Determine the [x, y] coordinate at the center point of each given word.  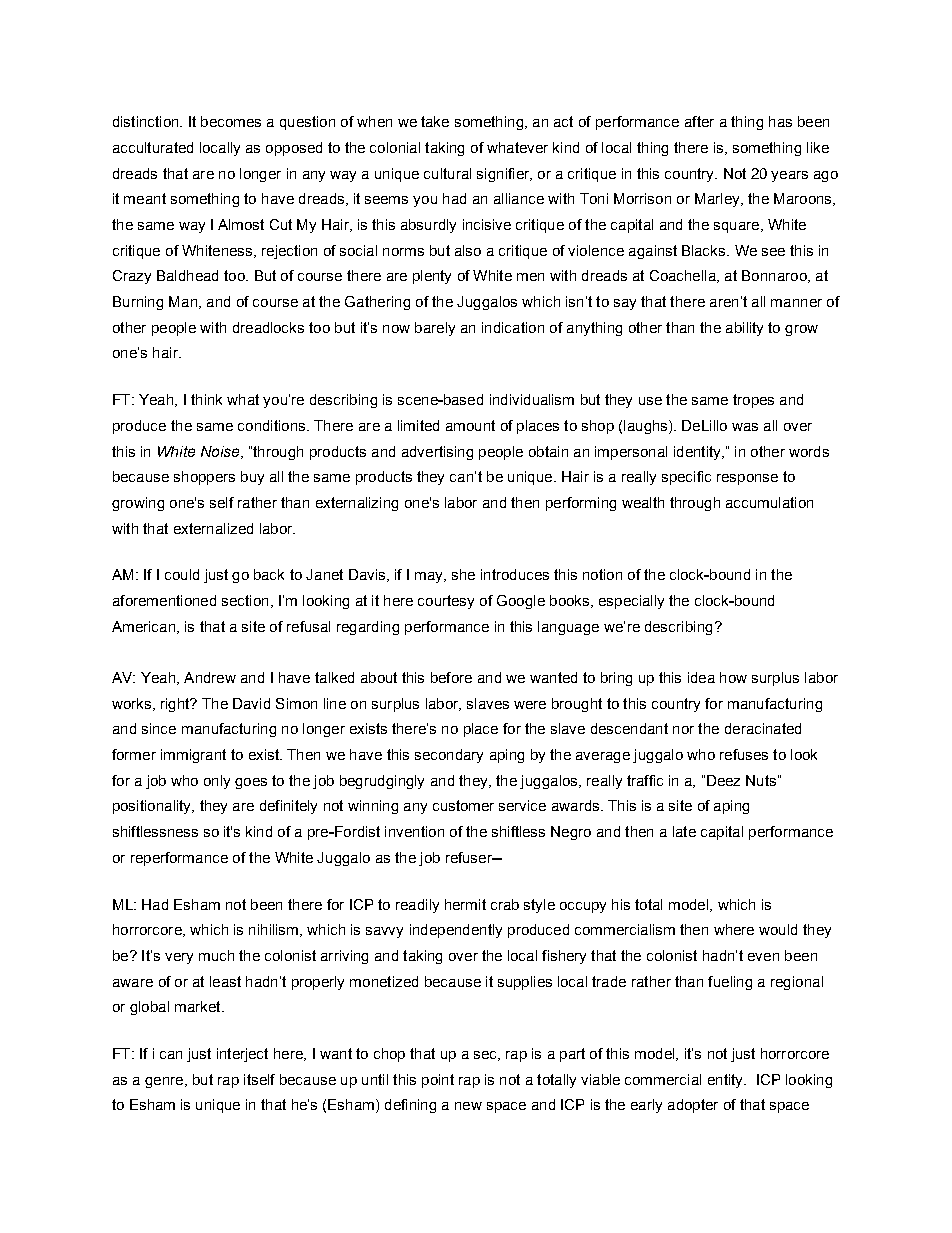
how [733, 677]
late [684, 831]
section [245, 600]
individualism [532, 399]
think [206, 399]
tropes [753, 401]
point [438, 1081]
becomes [231, 121]
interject [242, 1055]
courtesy [446, 602]
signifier [504, 175]
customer [463, 805]
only [217, 782]
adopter [693, 1106]
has [780, 121]
